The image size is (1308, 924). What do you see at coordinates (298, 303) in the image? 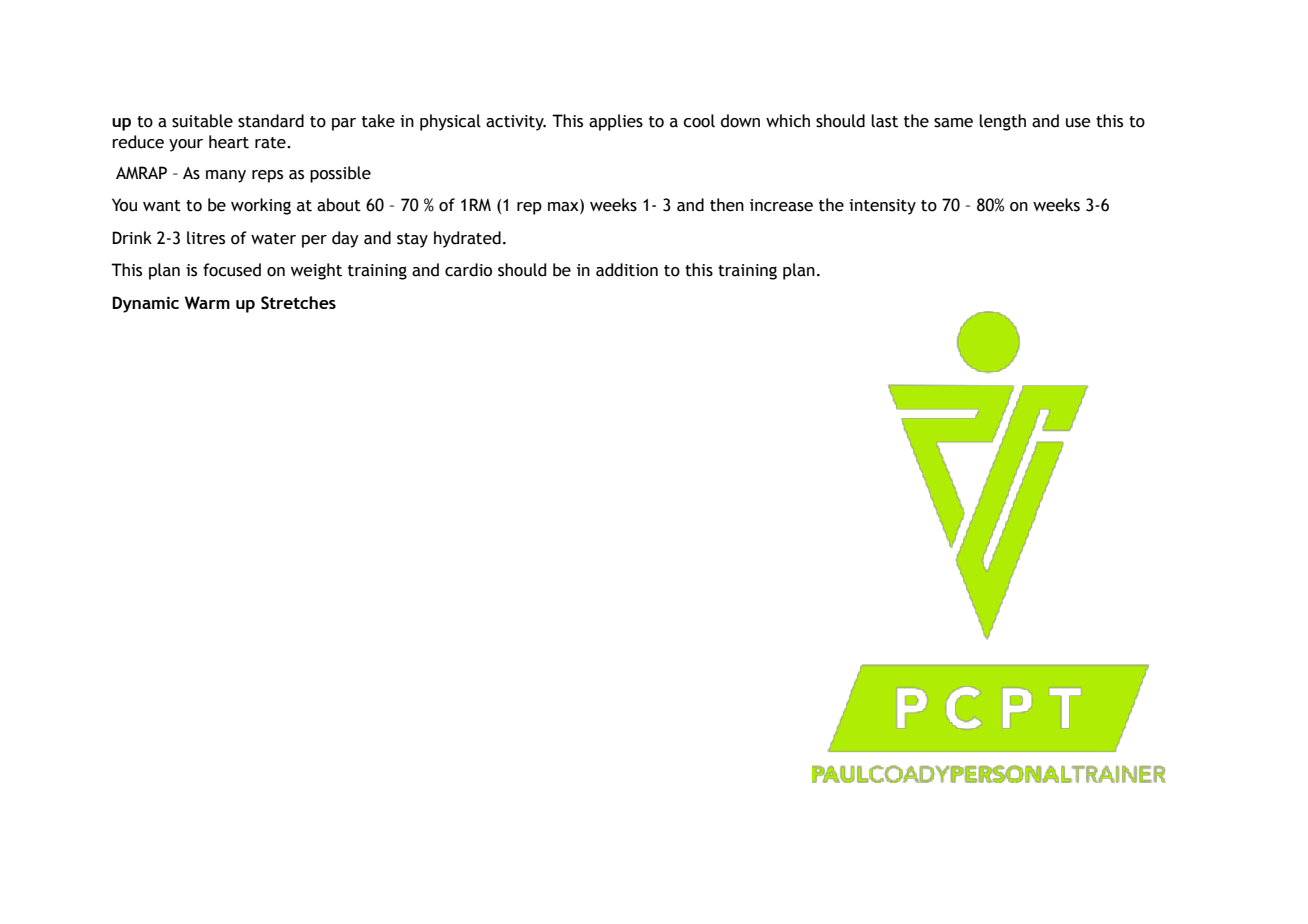
I see `Stretches` at bounding box center [298, 303].
